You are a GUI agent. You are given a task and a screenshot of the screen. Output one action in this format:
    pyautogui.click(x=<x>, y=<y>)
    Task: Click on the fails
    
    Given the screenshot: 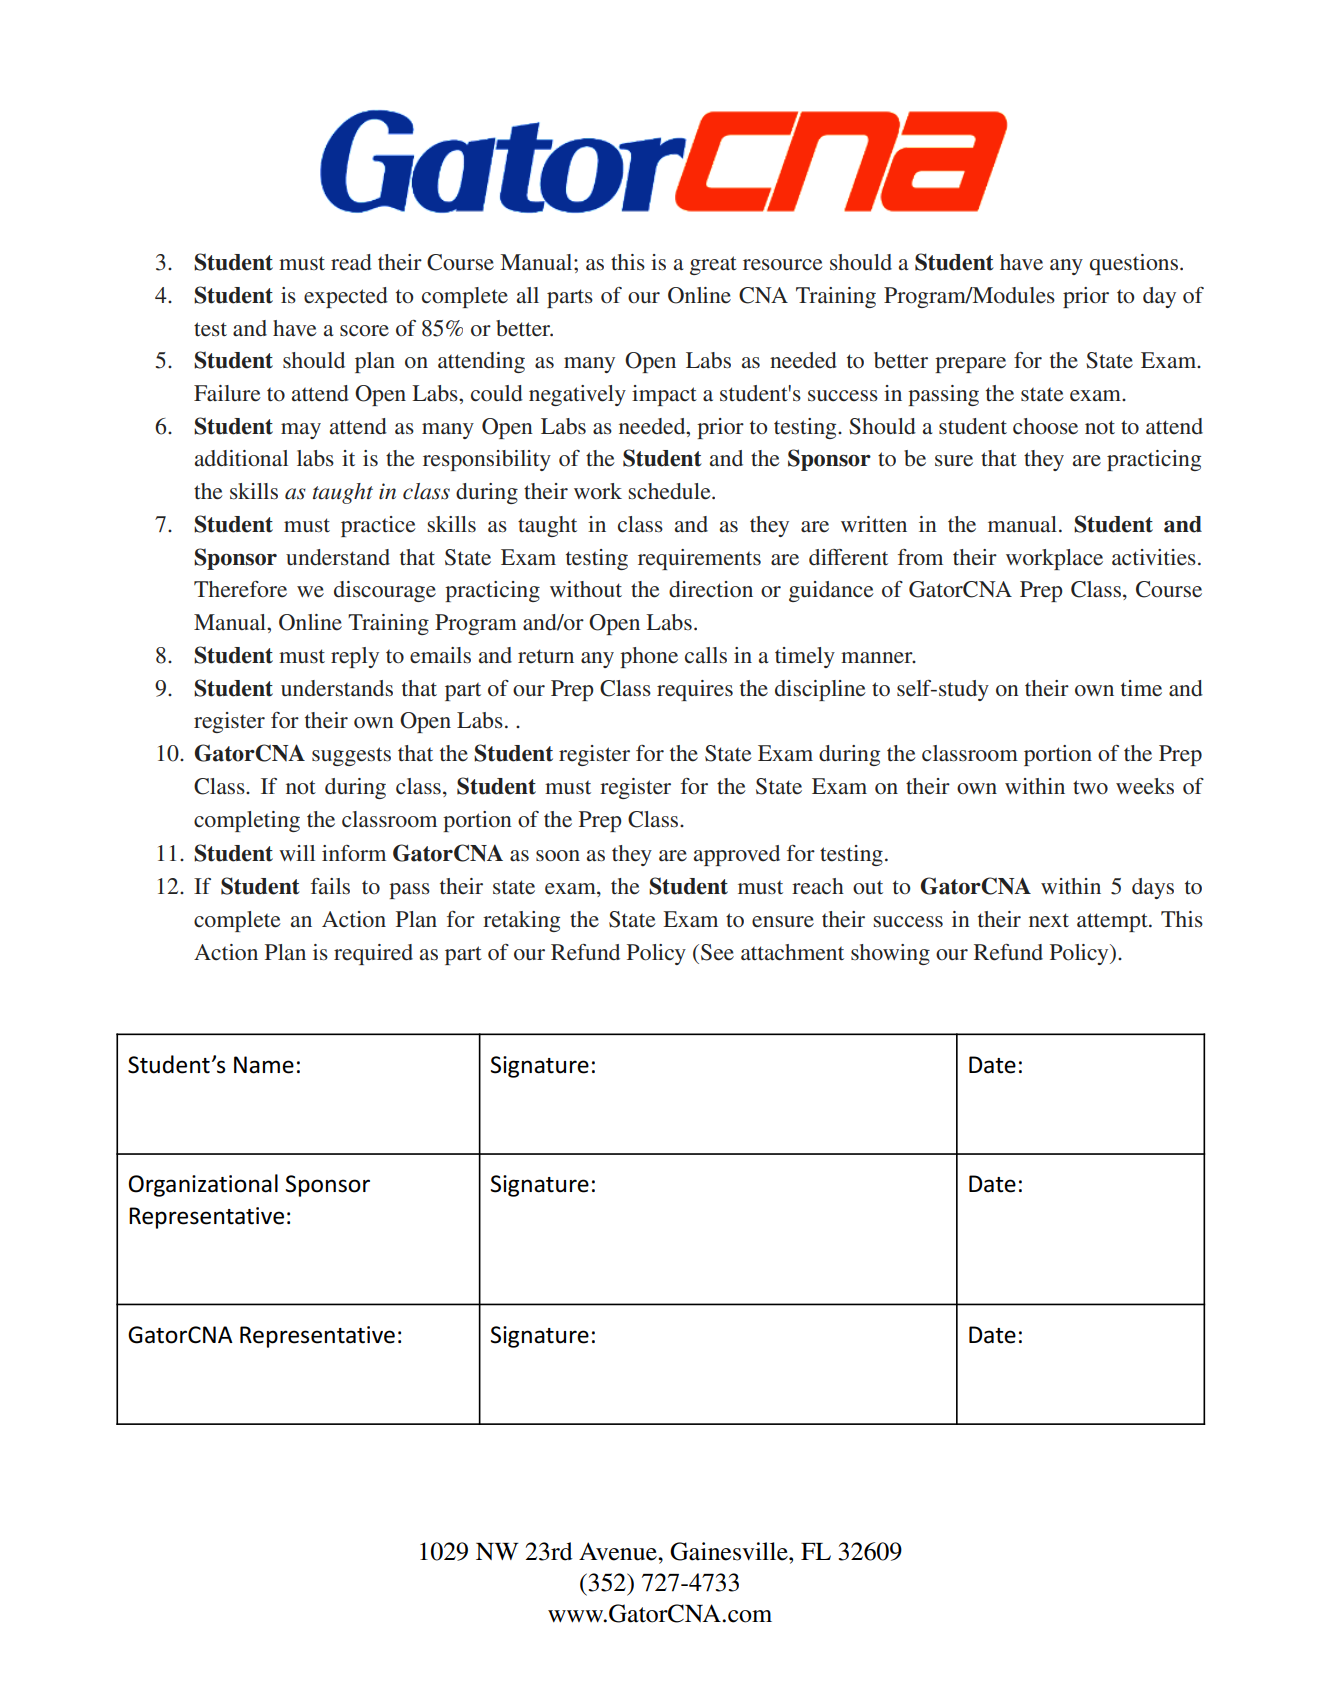 What is the action you would take?
    pyautogui.click(x=330, y=886)
